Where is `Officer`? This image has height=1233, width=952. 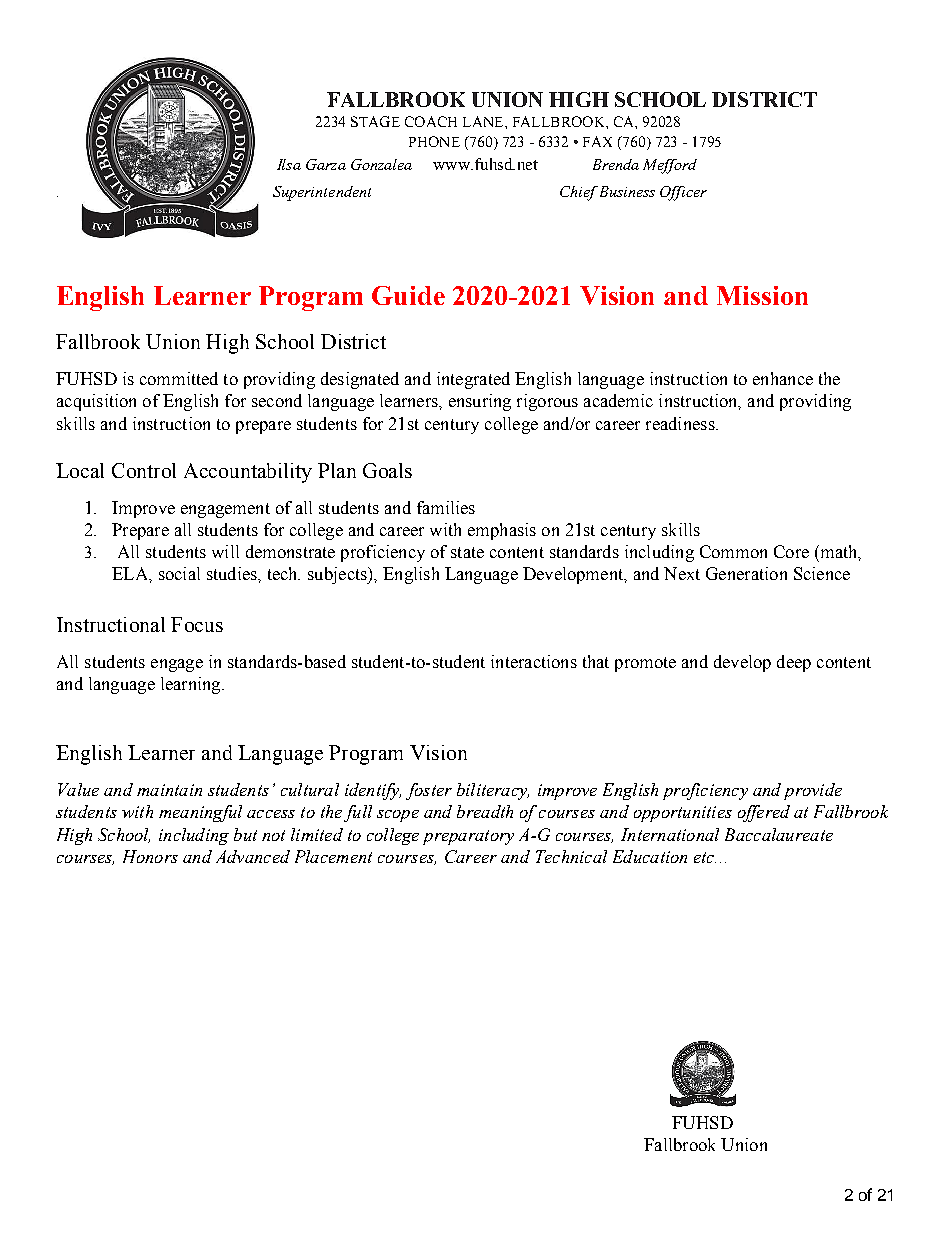
Officer is located at coordinates (683, 193).
